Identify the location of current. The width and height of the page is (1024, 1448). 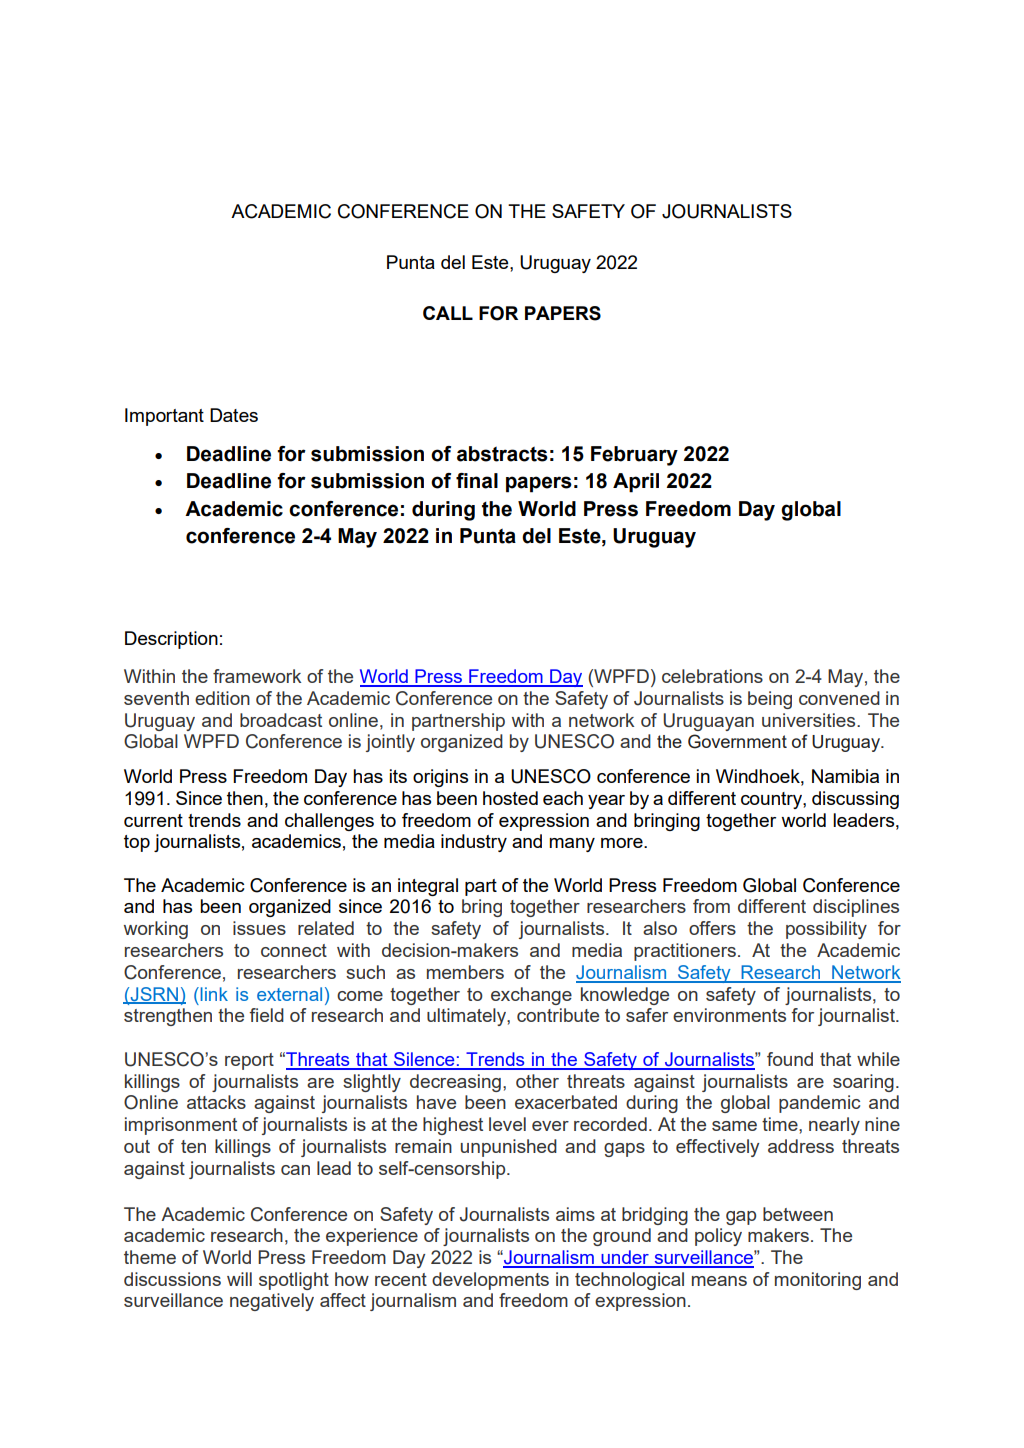
(153, 820).
